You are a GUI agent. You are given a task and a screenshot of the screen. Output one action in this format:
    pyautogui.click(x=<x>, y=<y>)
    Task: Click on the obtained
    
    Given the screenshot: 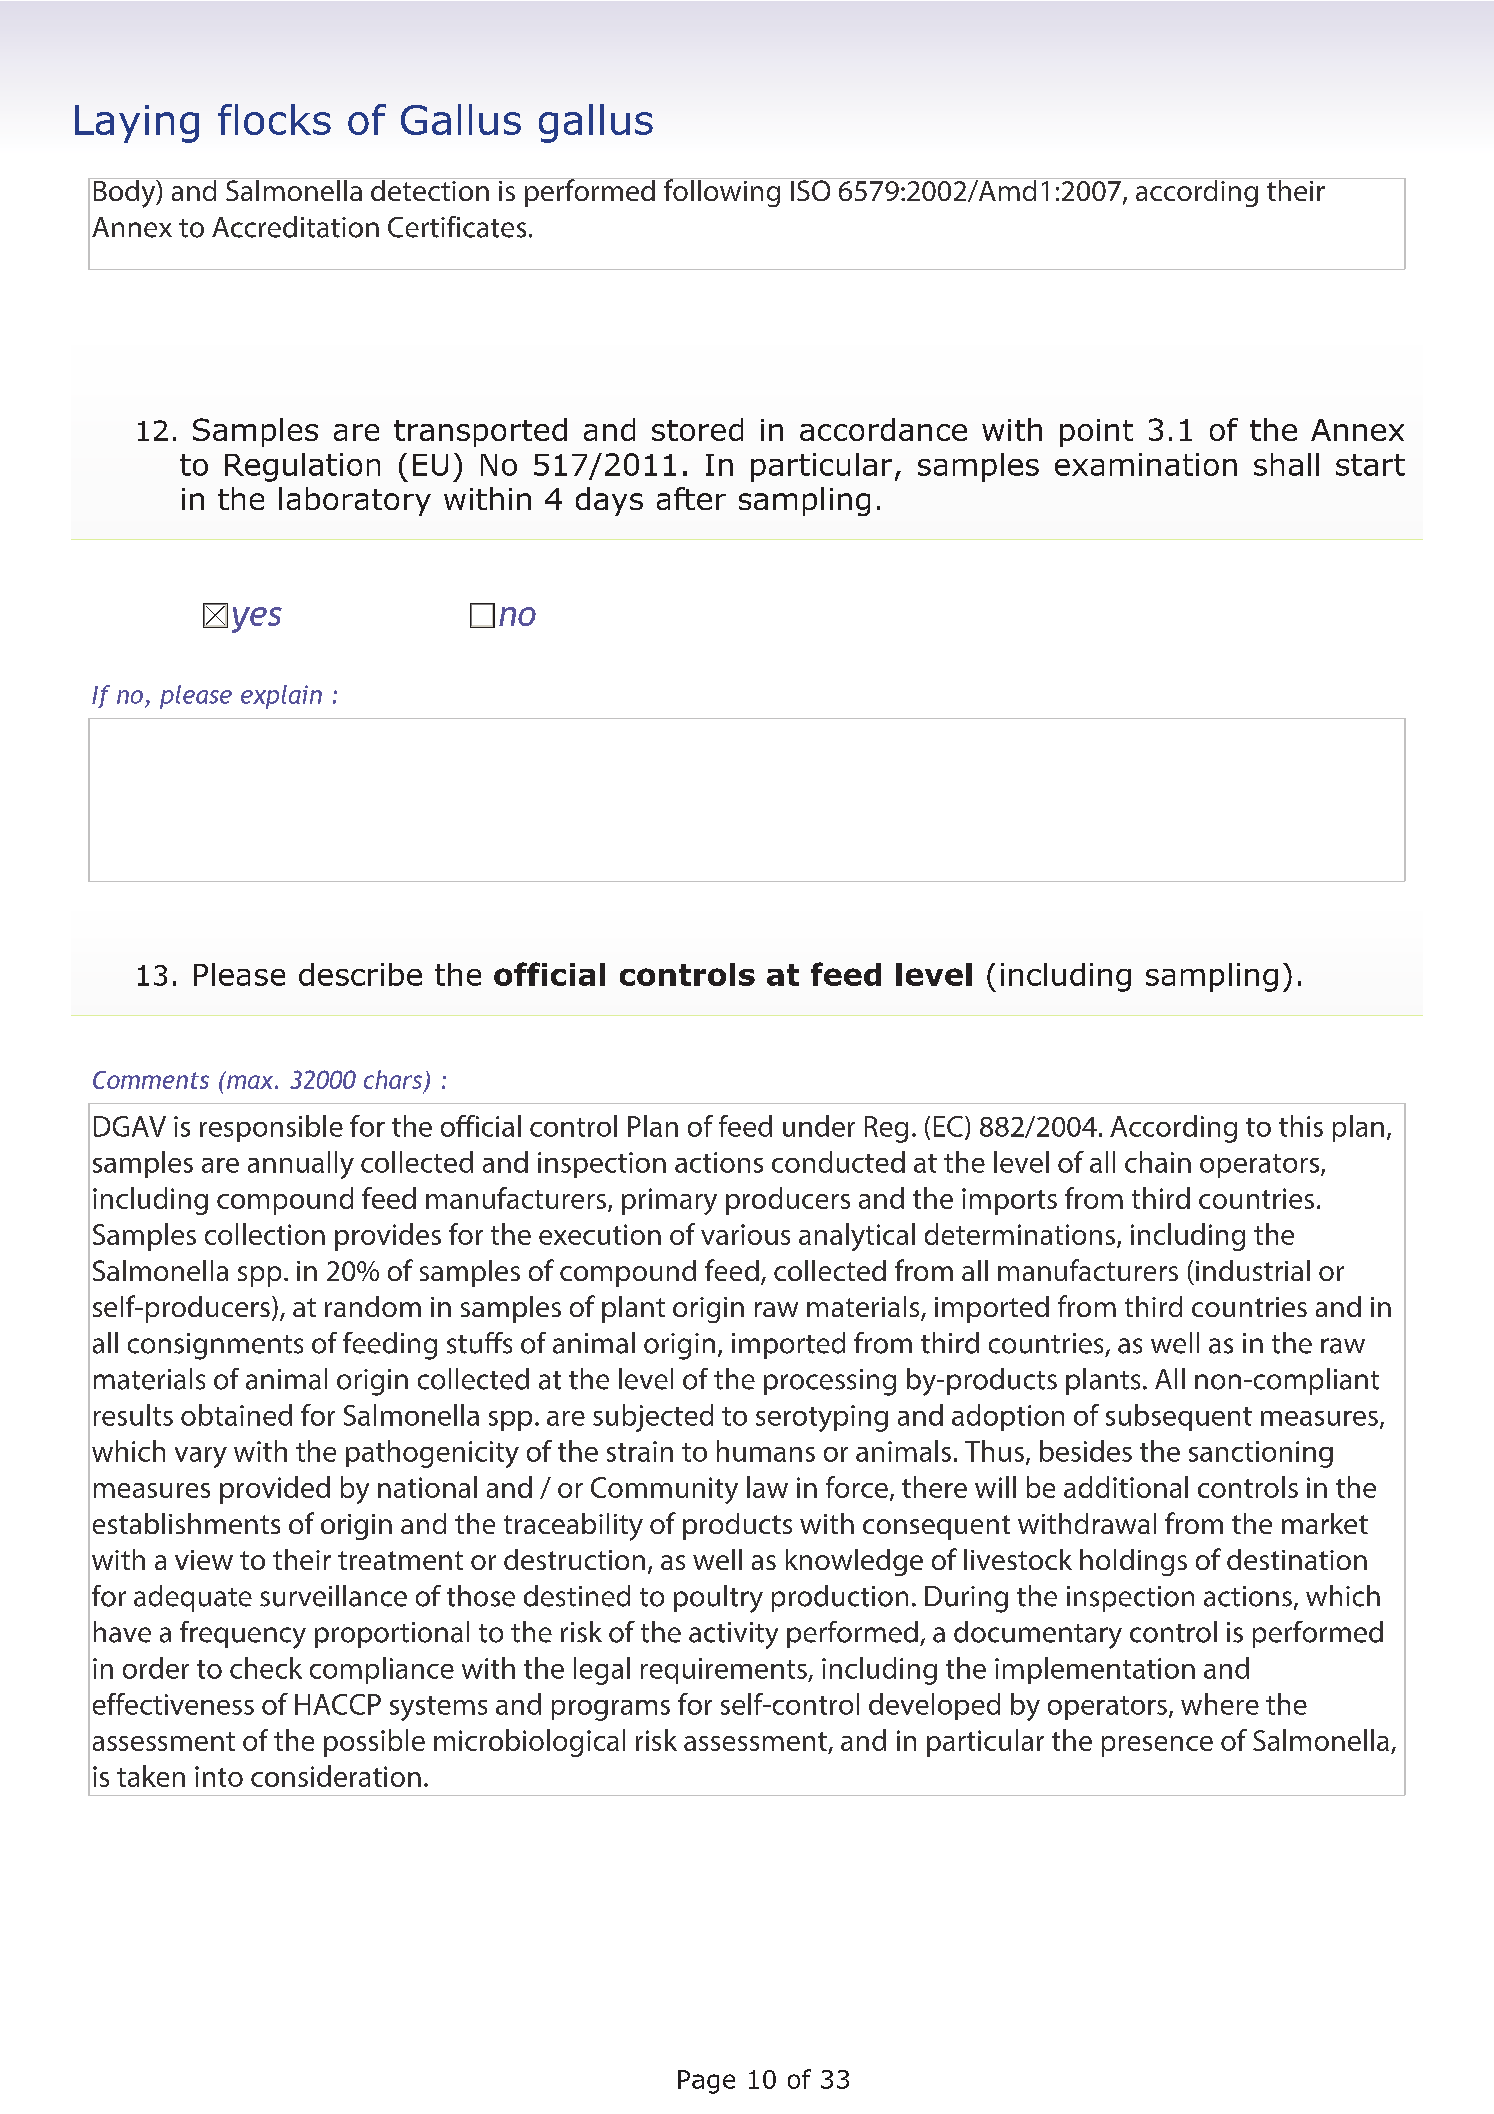 What is the action you would take?
    pyautogui.click(x=236, y=1415)
